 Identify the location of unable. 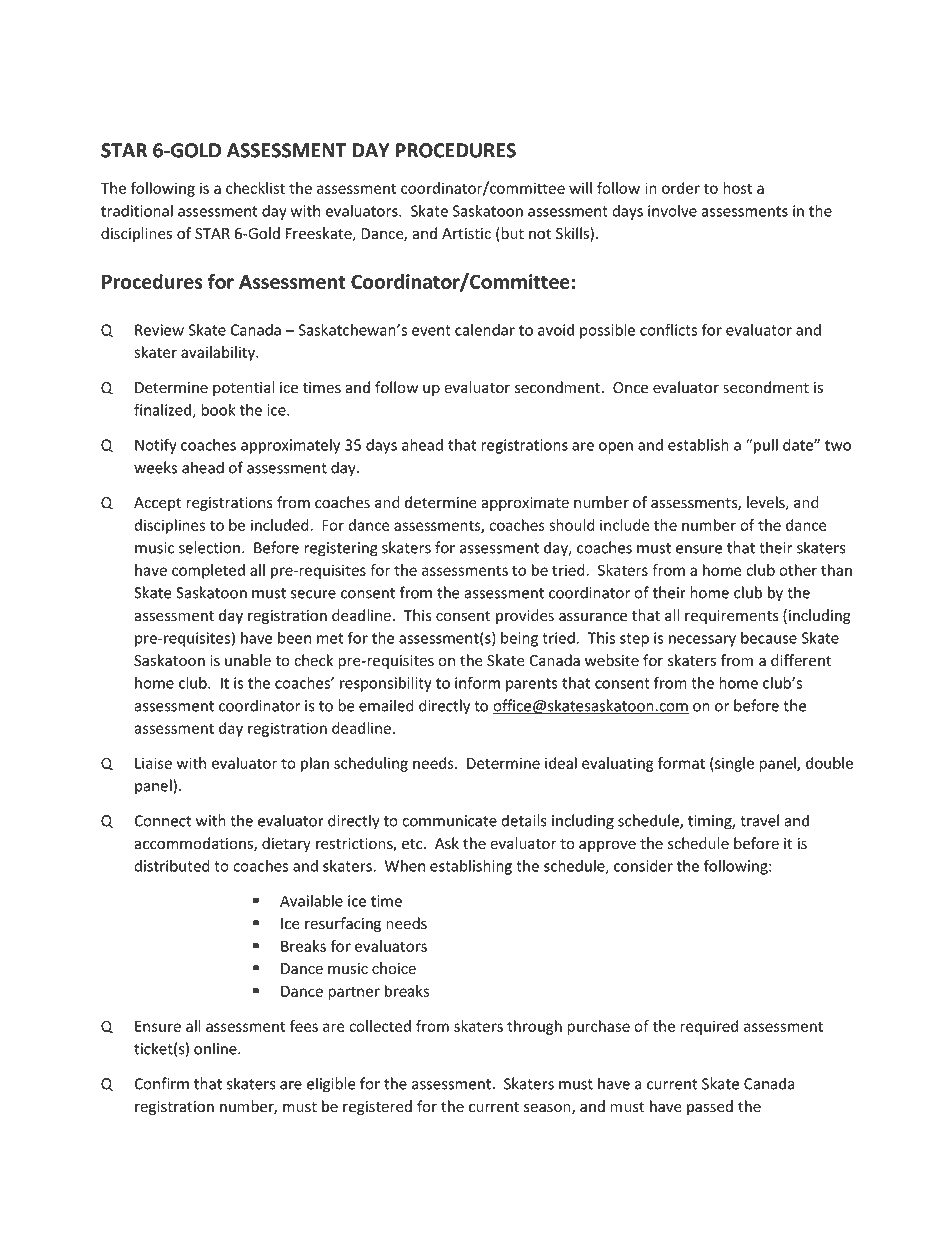
(248, 660).
